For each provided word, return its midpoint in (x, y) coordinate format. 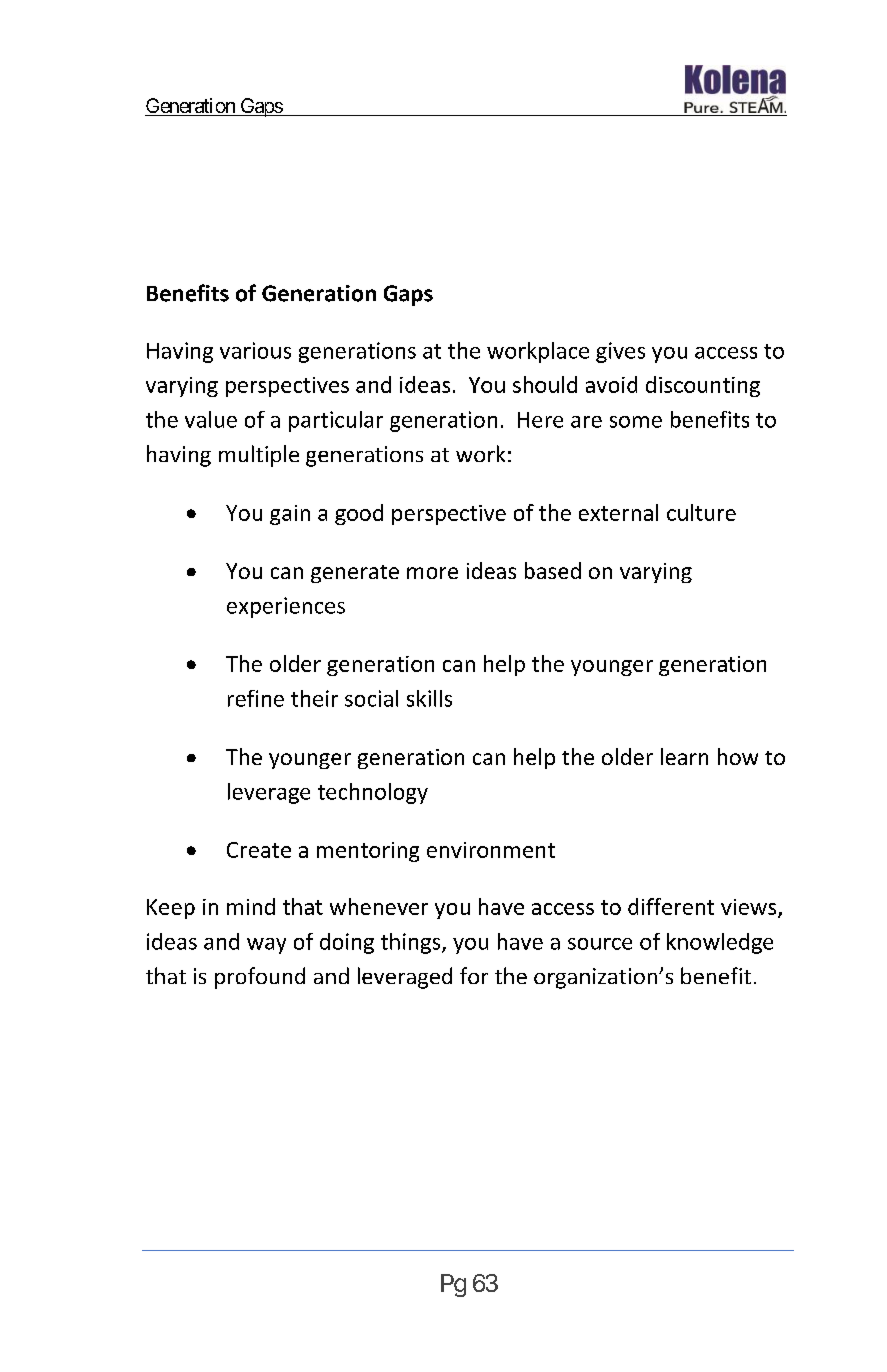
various (255, 350)
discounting (703, 386)
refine (256, 698)
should (545, 384)
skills (429, 698)
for (474, 975)
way (266, 946)
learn (684, 756)
